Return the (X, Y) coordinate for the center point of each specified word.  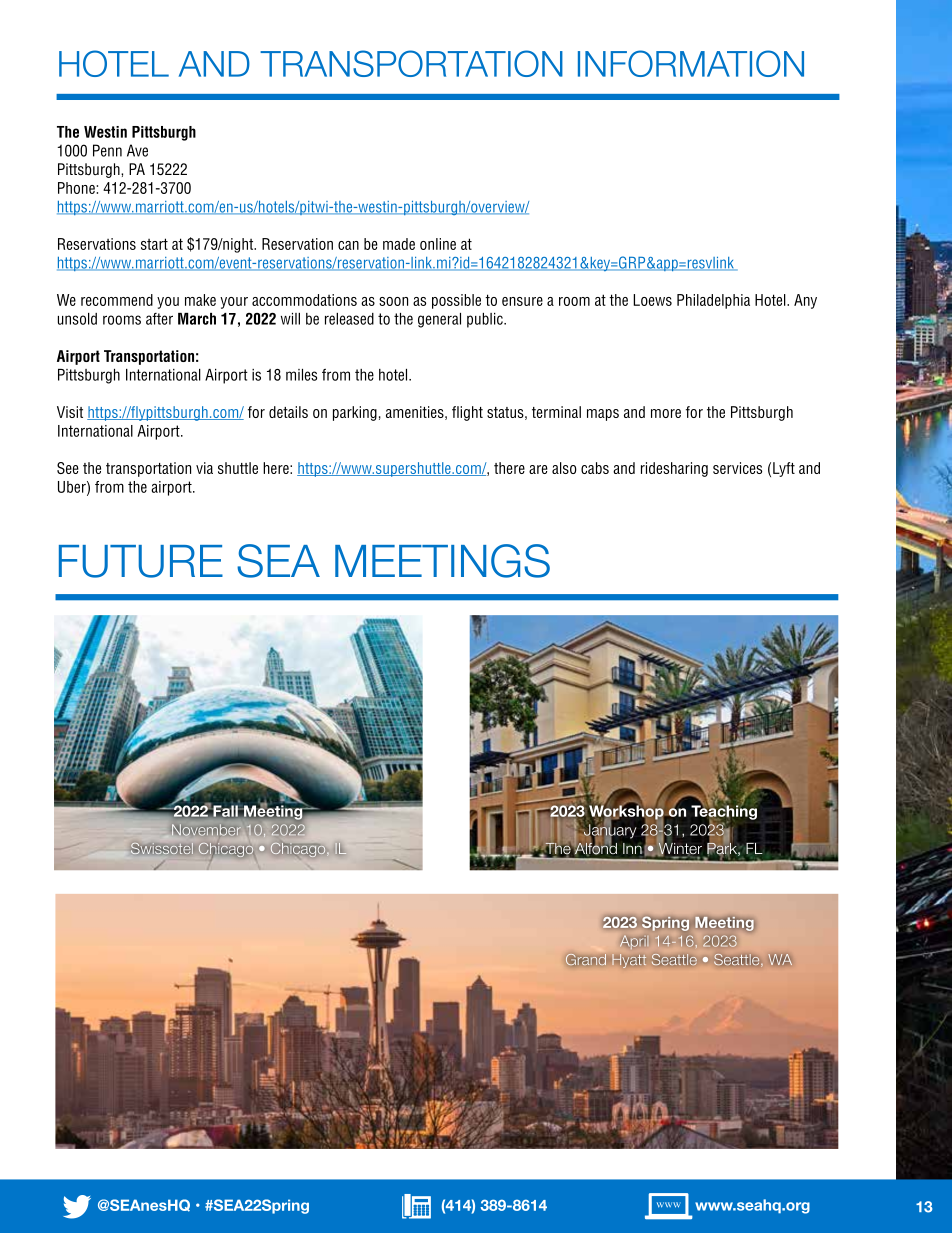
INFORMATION (691, 63)
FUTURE (141, 561)
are (538, 469)
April (633, 942)
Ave (137, 150)
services (737, 468)
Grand (586, 960)
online (438, 244)
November (206, 830)
